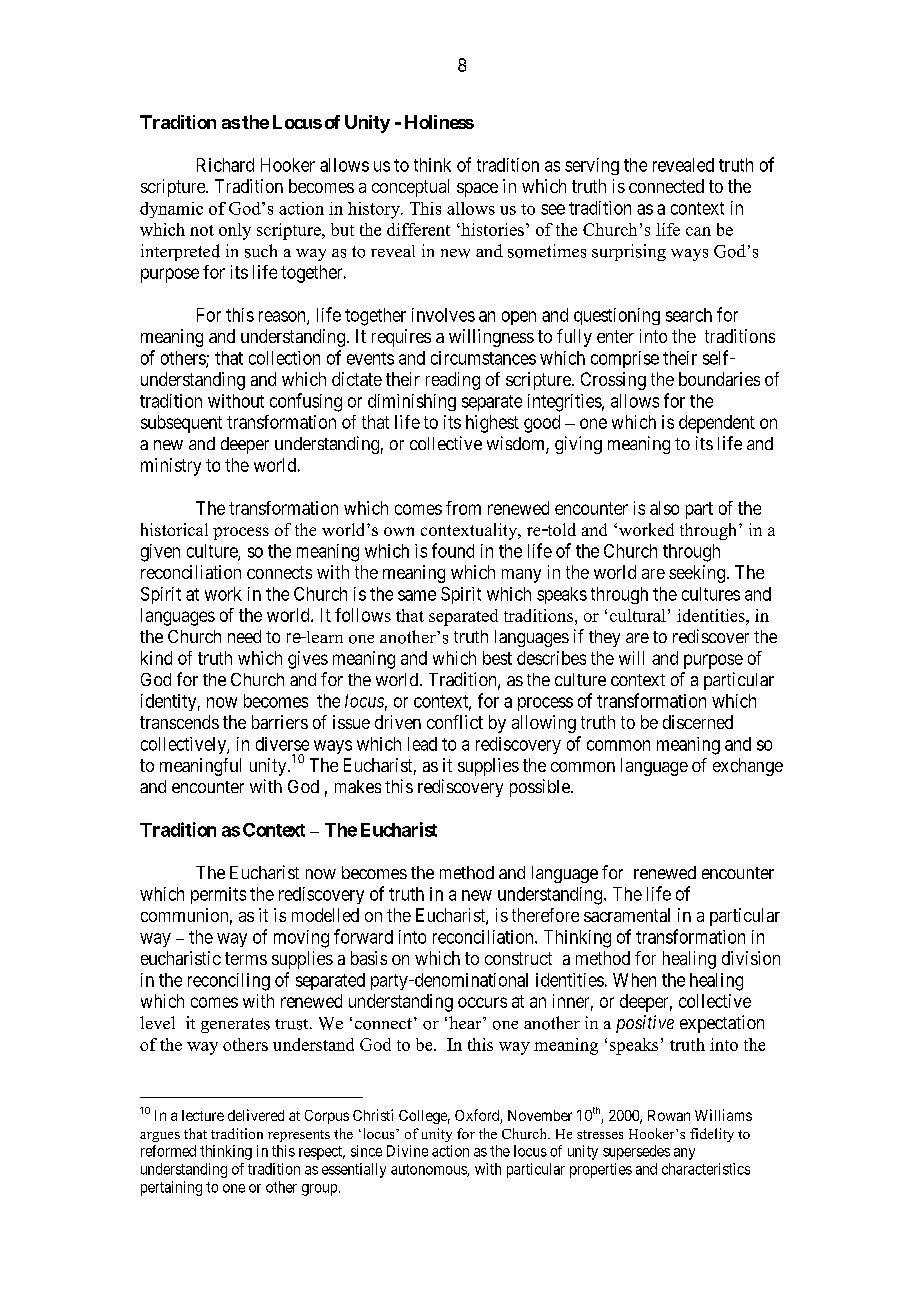 This document has height=1308, width=924. What do you see at coordinates (181, 424) in the document?
I see `subsequent` at bounding box center [181, 424].
